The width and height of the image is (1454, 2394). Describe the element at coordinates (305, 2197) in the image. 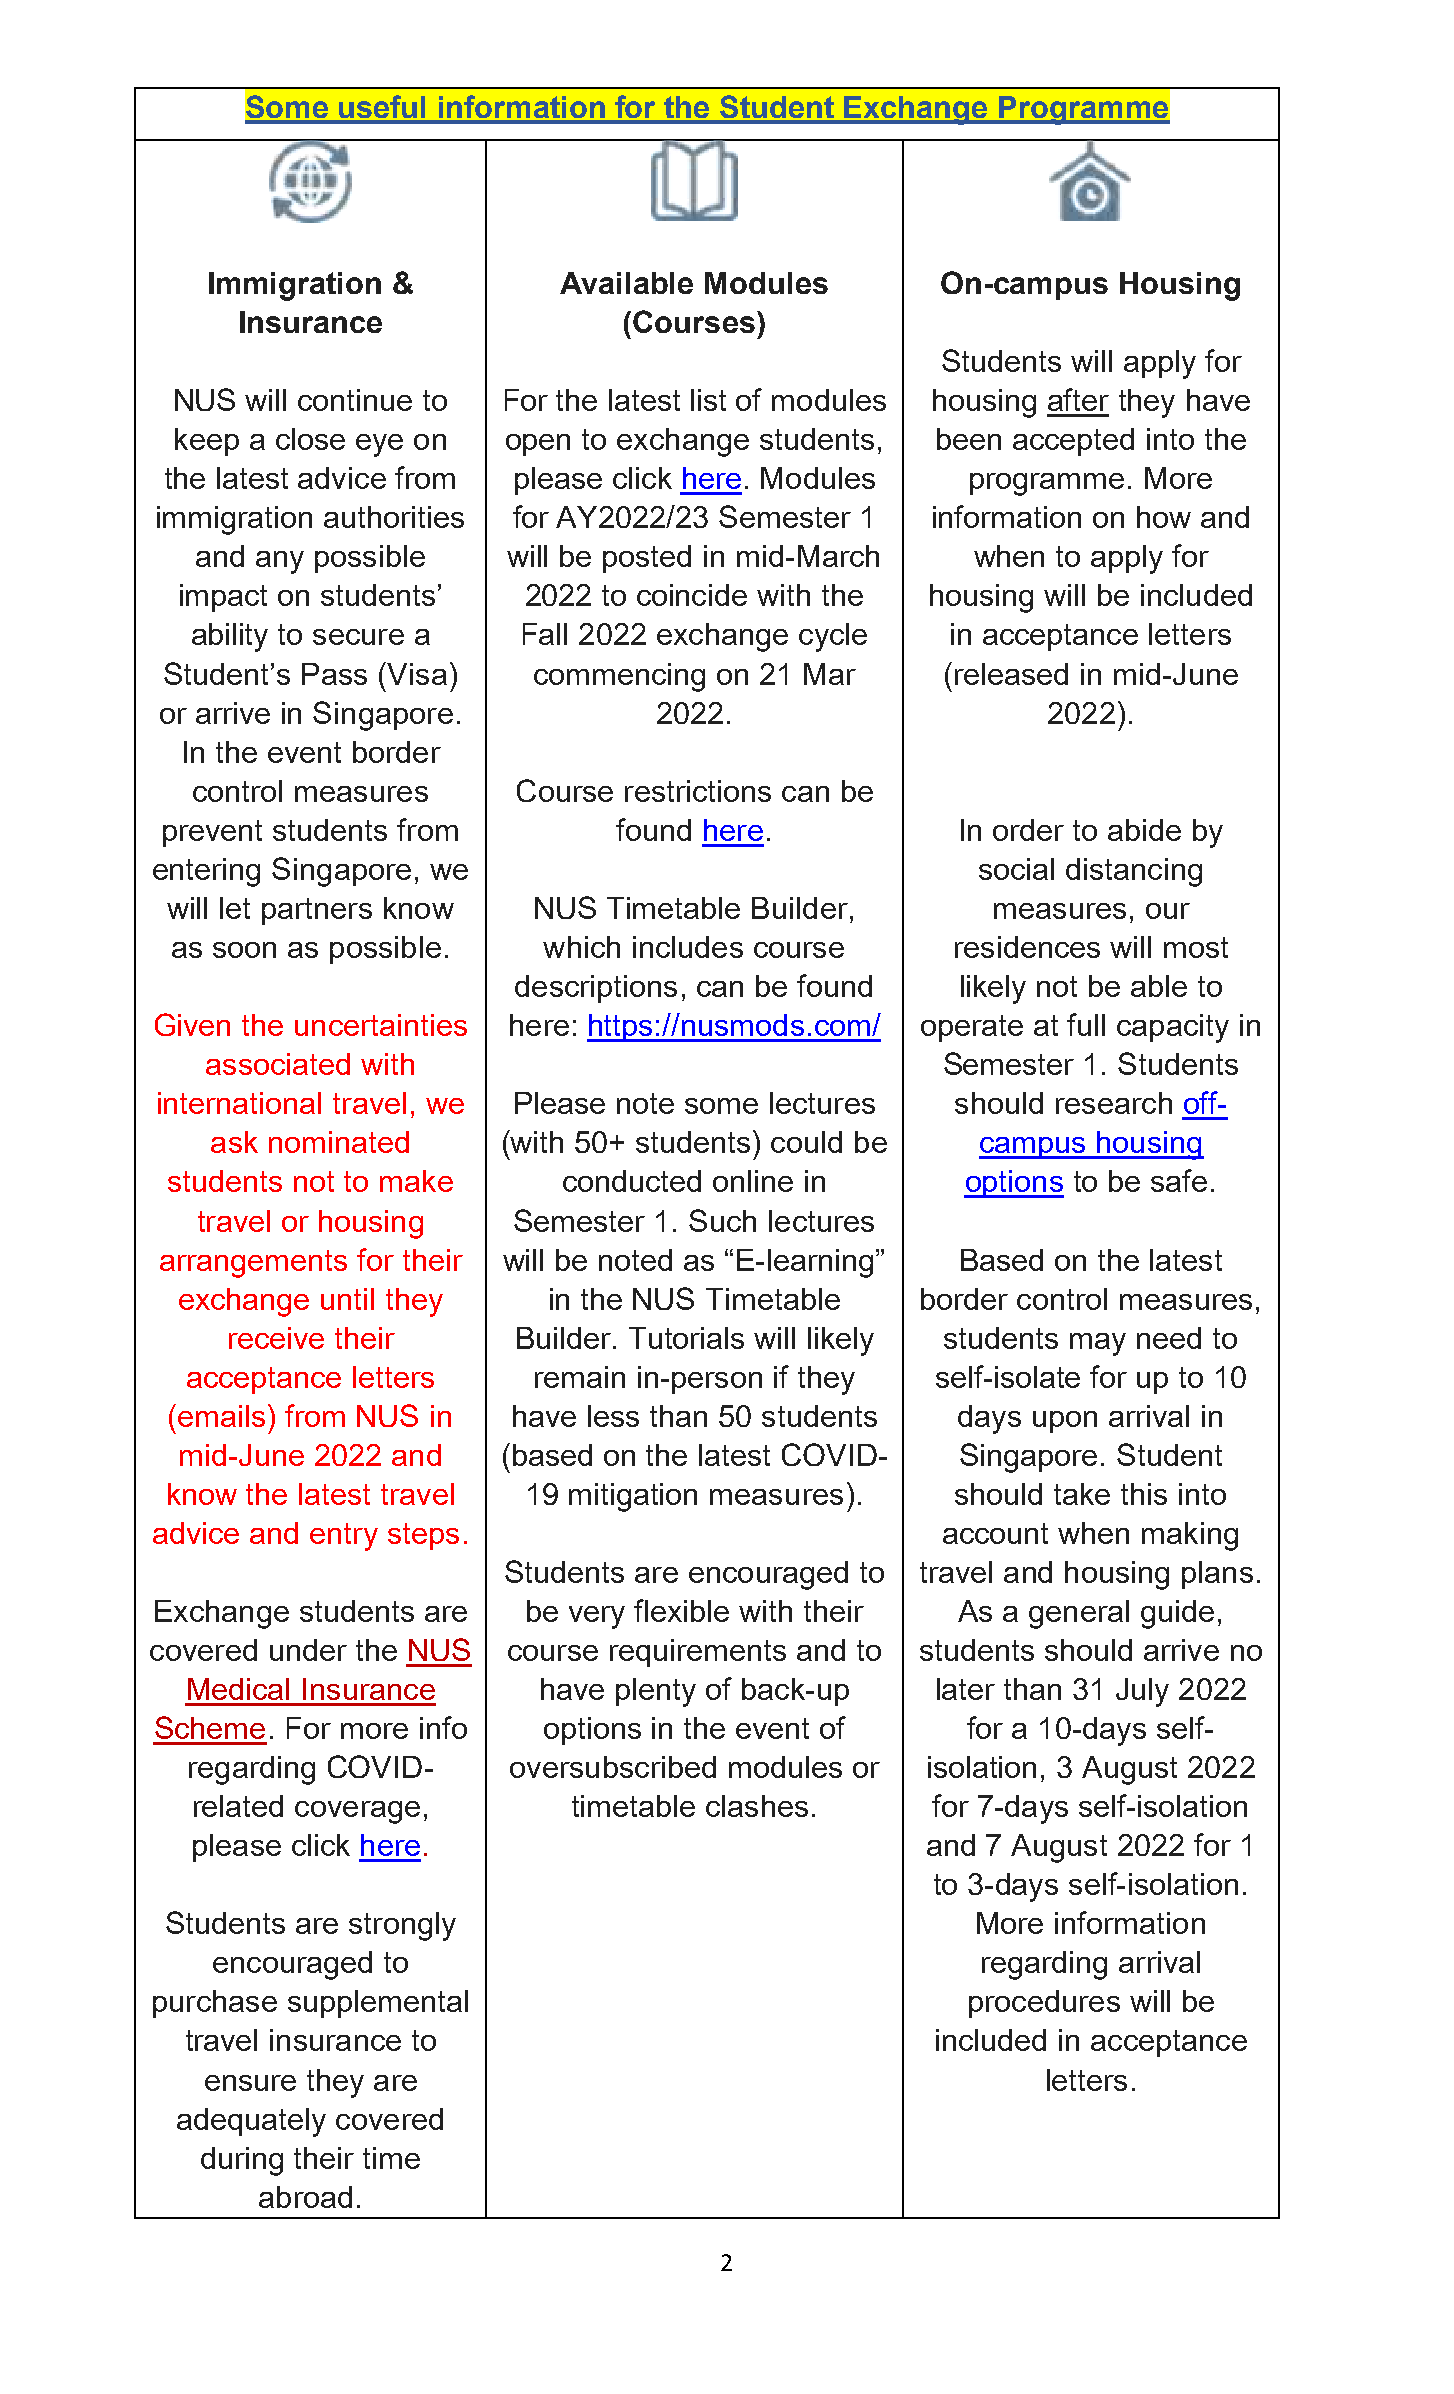

I see `abroad` at that location.
